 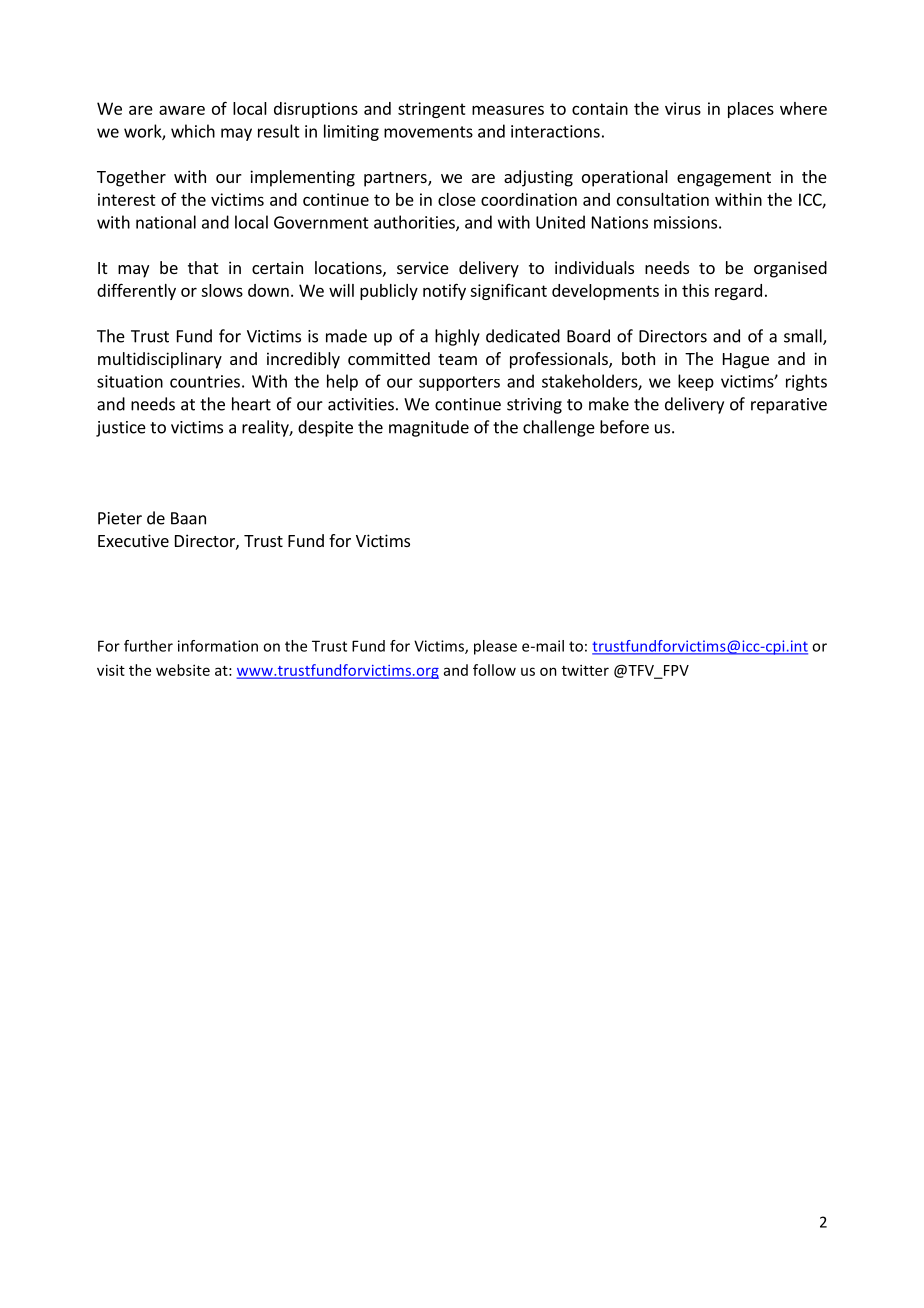 What do you see at coordinates (423, 267) in the page?
I see `service` at bounding box center [423, 267].
